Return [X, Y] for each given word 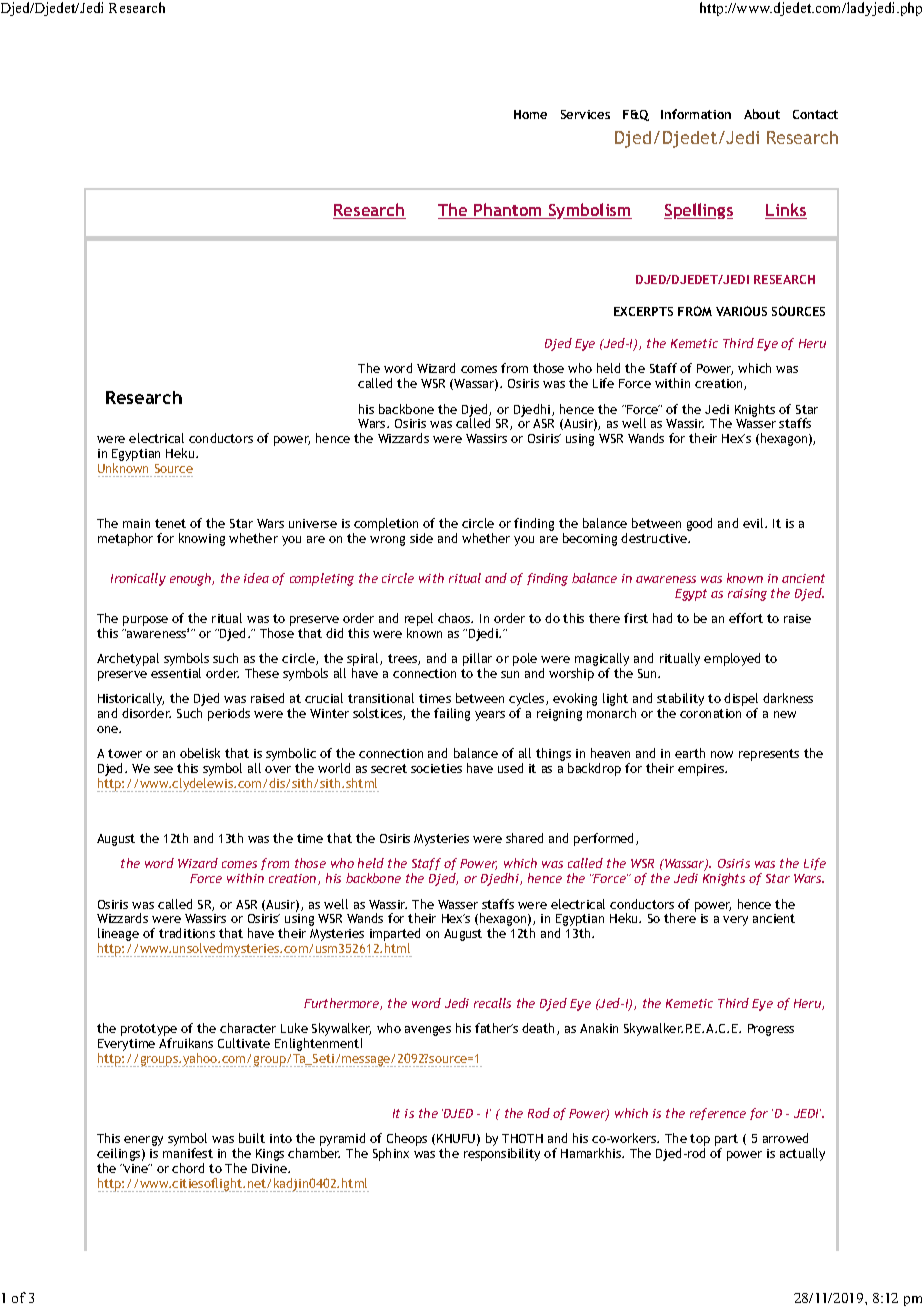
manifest [188, 1153]
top [700, 1141]
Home [530, 114]
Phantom [508, 211]
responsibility [502, 1154]
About [762, 114]
